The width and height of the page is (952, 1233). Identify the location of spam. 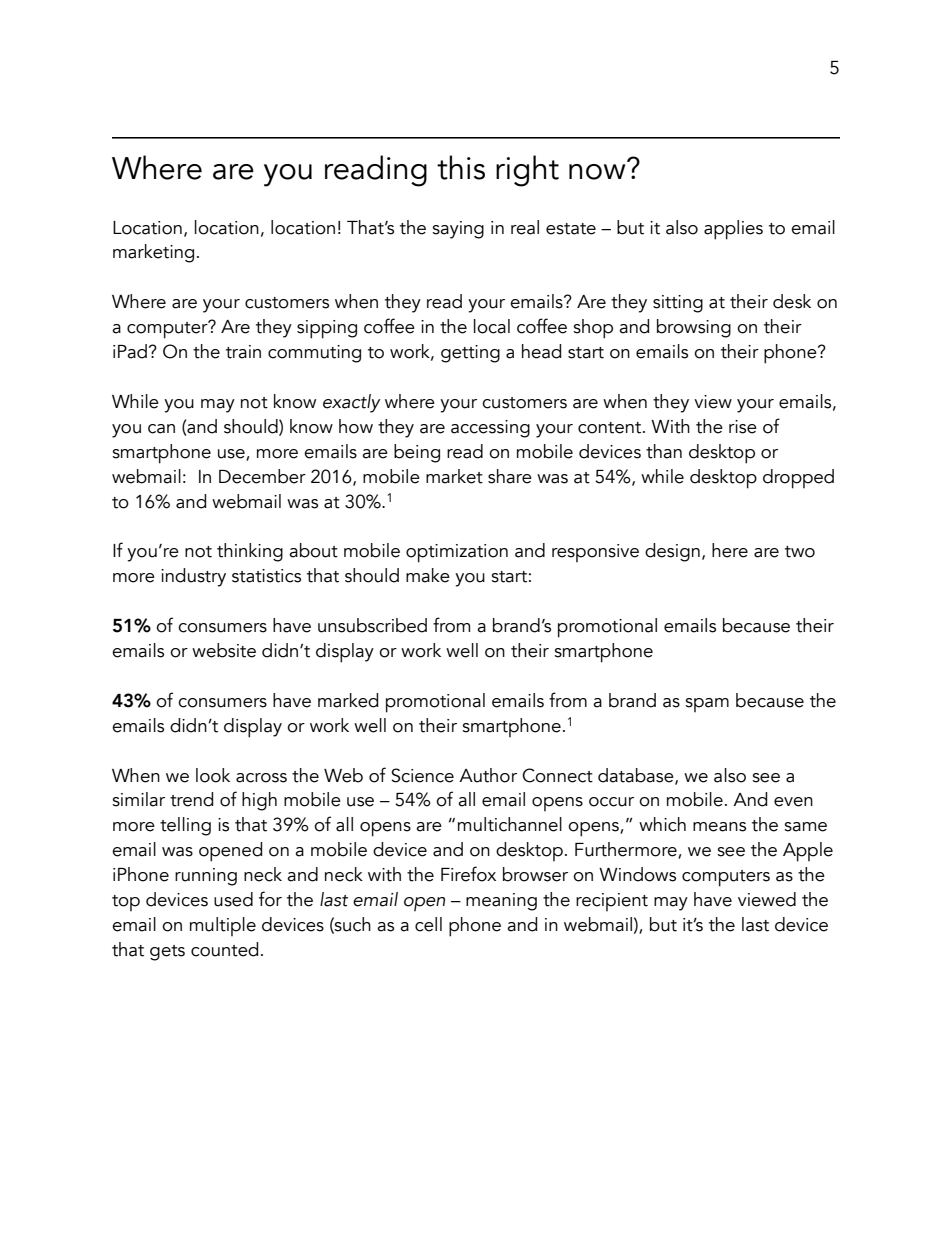
(707, 705).
